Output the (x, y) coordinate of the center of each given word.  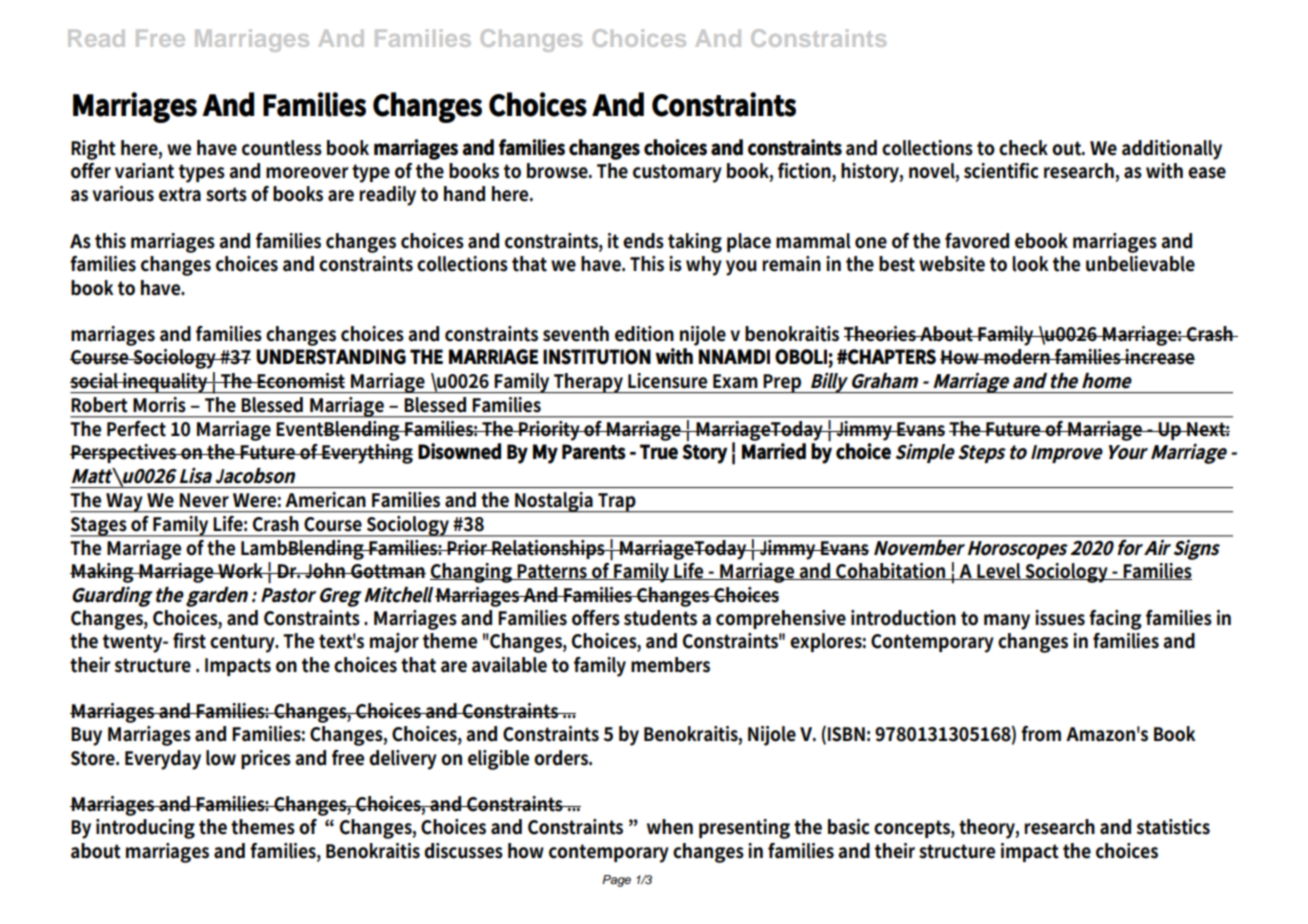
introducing (145, 829)
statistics (1173, 827)
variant (144, 171)
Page (616, 881)
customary (677, 173)
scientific (1001, 171)
